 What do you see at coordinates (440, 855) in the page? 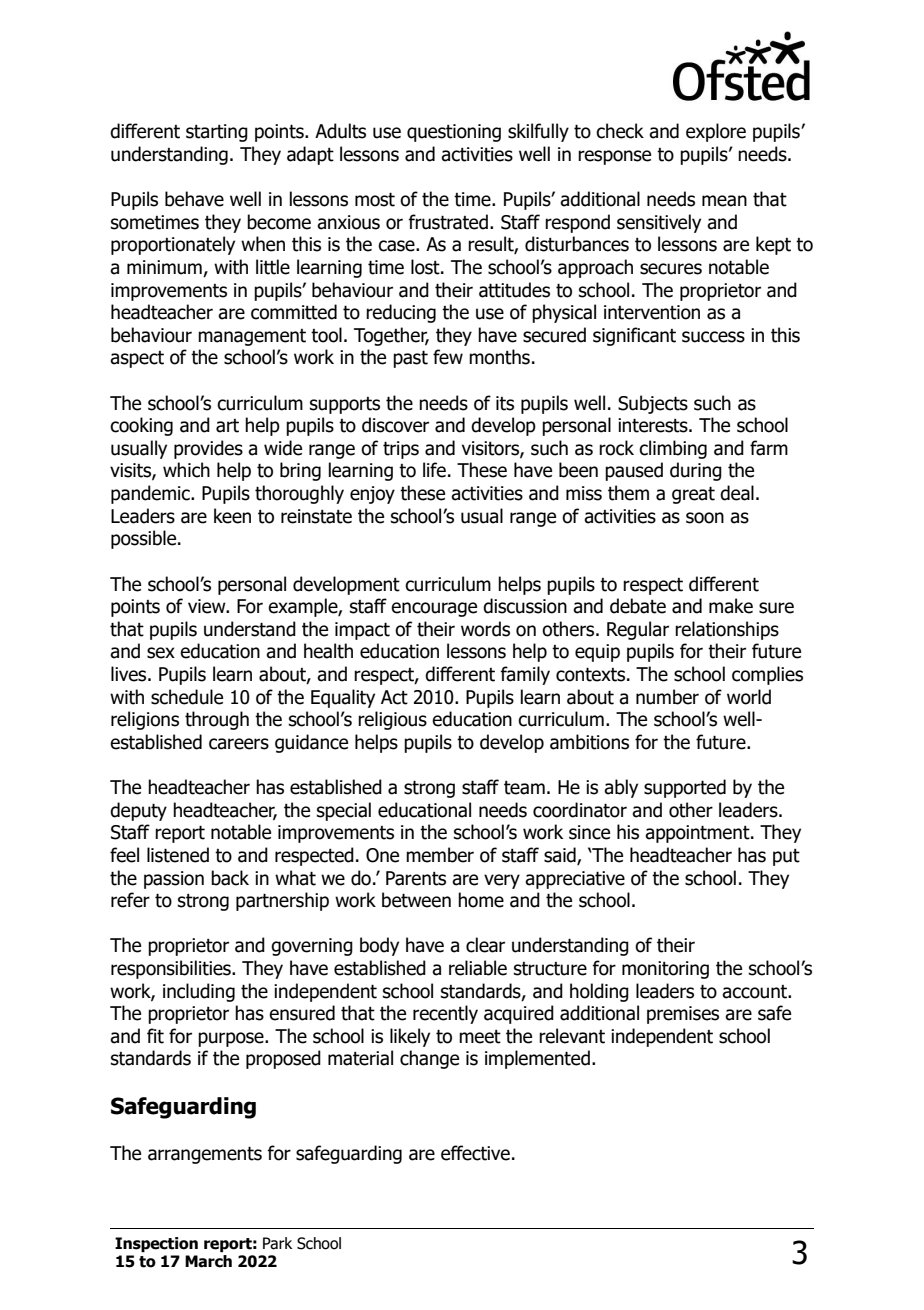
I see `member` at bounding box center [440, 855].
